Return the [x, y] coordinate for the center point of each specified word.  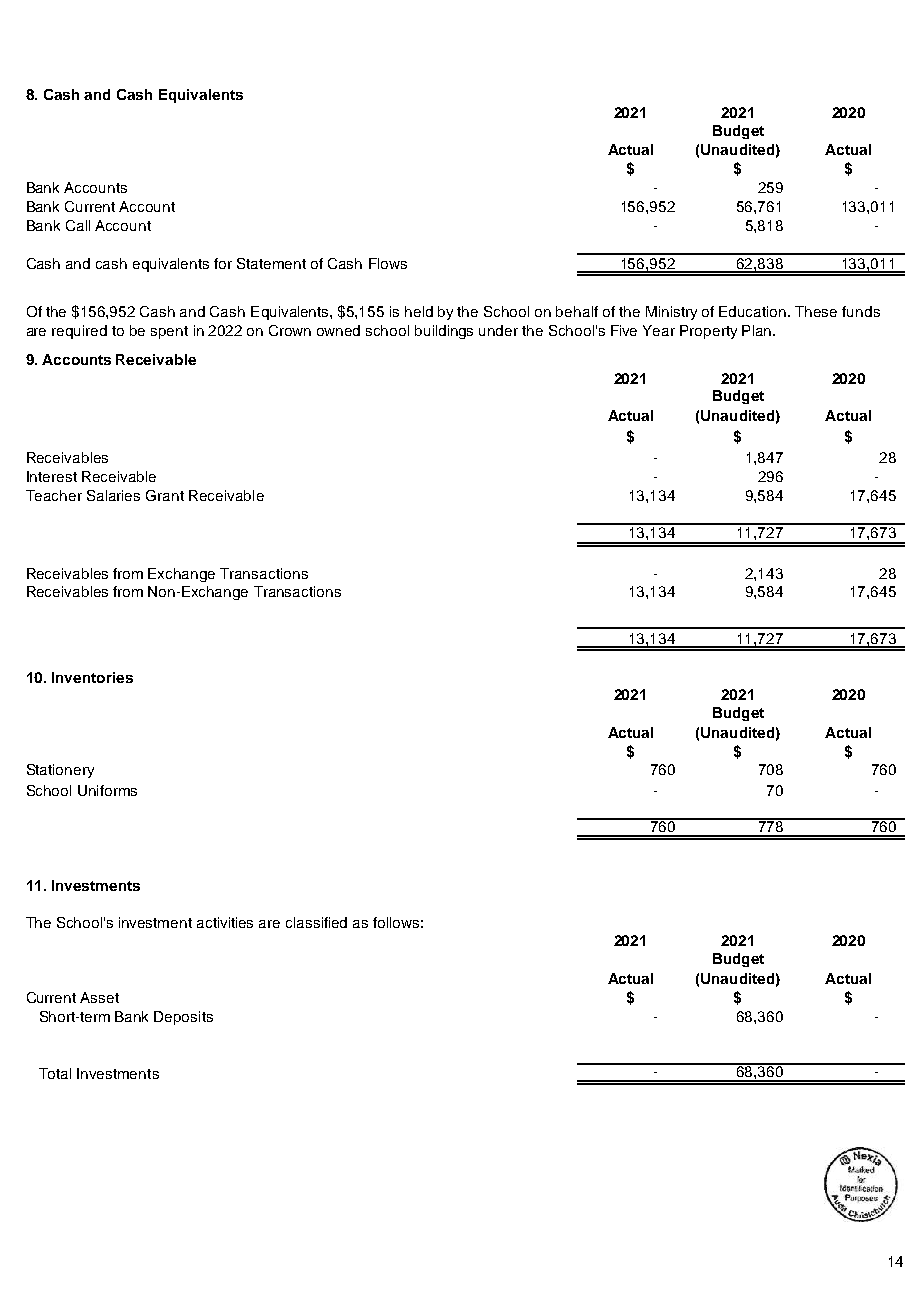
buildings [444, 332]
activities [225, 922]
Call [78, 225]
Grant [165, 495]
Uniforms [107, 790]
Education [754, 311]
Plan [758, 330]
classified [316, 922]
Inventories [92, 677]
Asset [99, 997]
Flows [388, 263]
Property [708, 332]
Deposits [183, 1018]
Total [55, 1073]
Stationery [60, 771]
